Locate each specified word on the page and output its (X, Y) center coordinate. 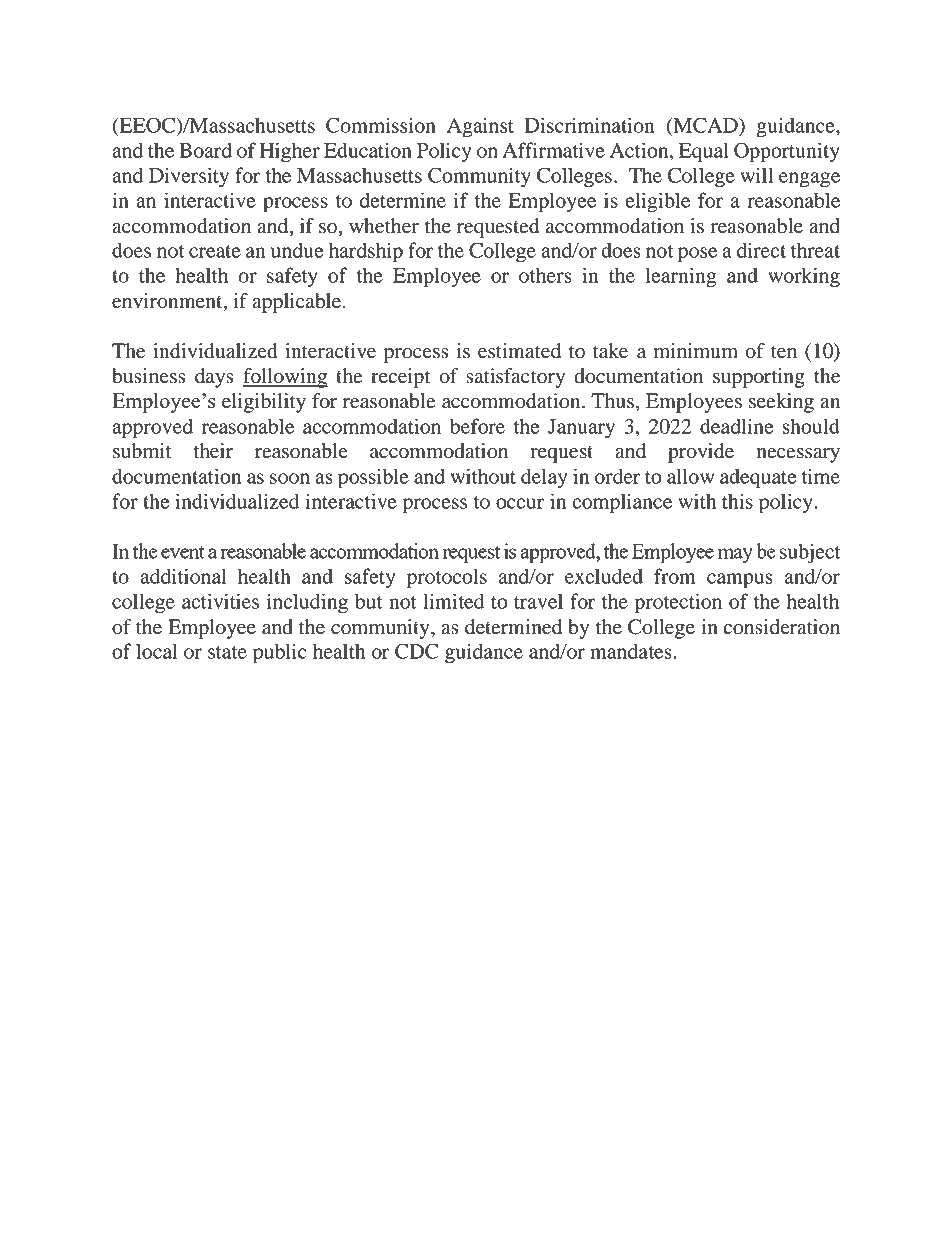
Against (480, 127)
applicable (296, 303)
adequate (758, 478)
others (545, 275)
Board (205, 150)
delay (544, 478)
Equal (704, 152)
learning (681, 277)
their (213, 451)
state (227, 652)
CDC (417, 651)
